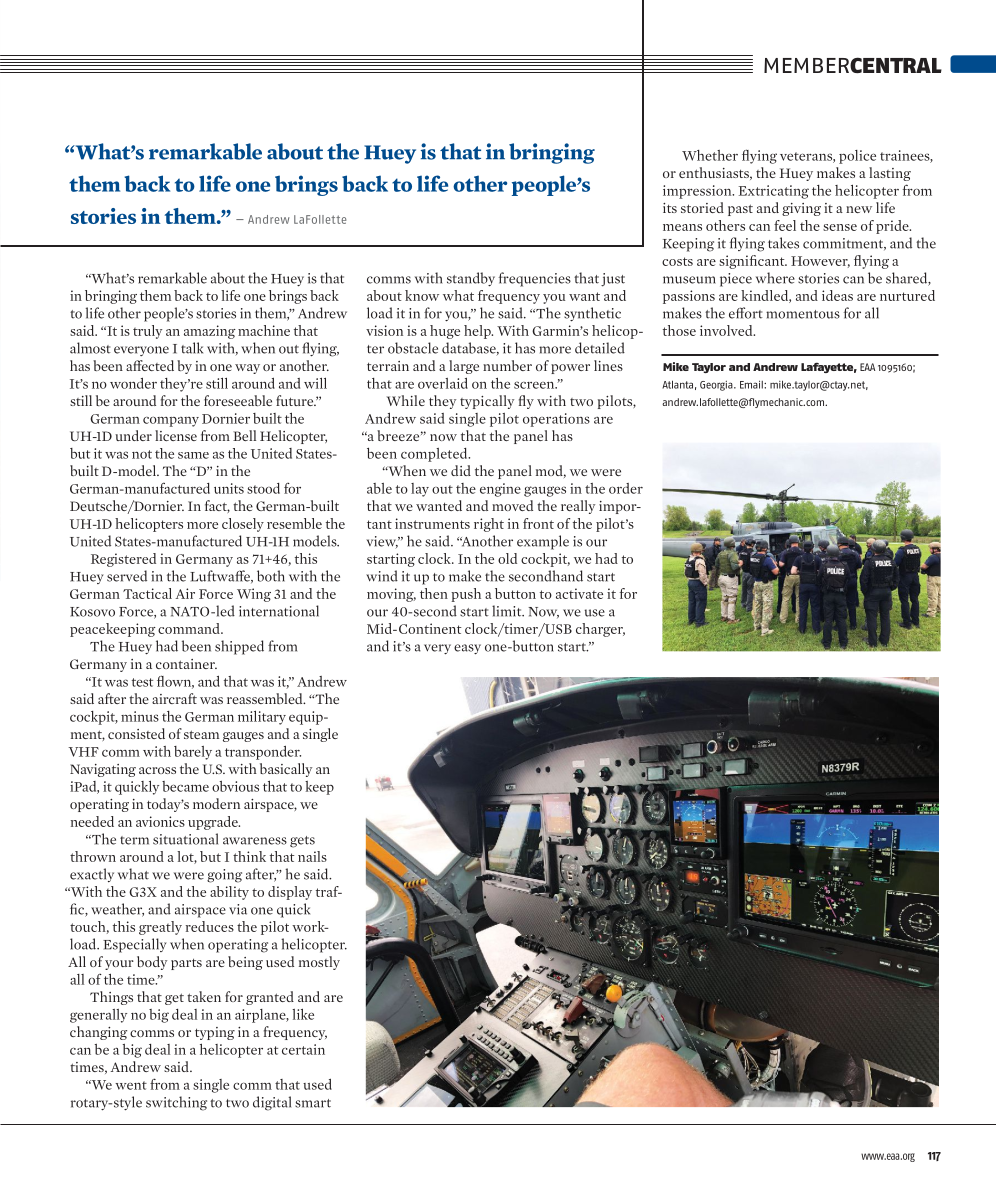  Describe the element at coordinates (579, 593) in the document. I see `activate` at that location.
